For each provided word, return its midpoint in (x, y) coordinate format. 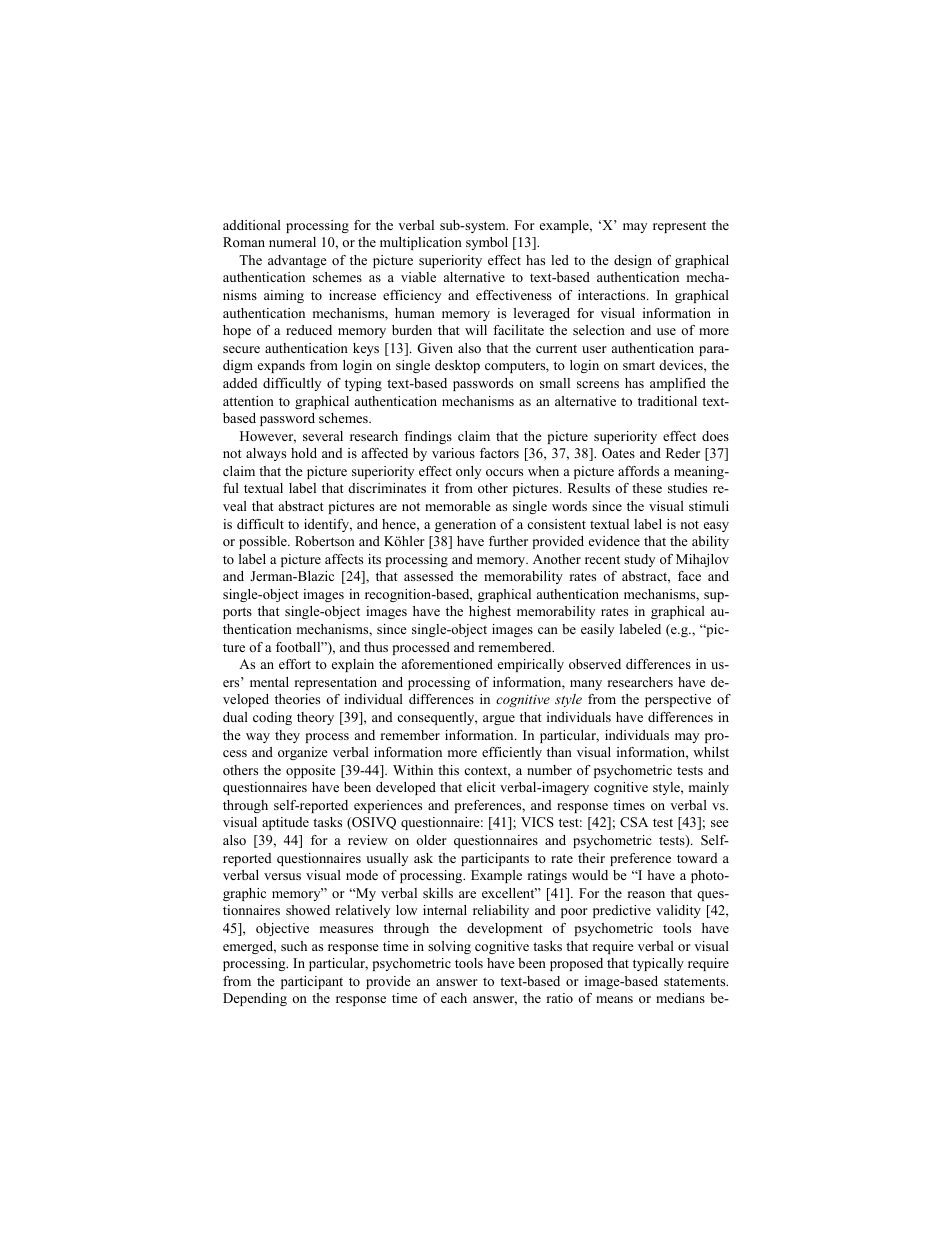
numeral (292, 242)
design (633, 261)
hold (304, 453)
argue (499, 720)
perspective (678, 700)
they (287, 736)
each (454, 998)
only (468, 472)
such (294, 946)
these (647, 488)
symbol (487, 243)
